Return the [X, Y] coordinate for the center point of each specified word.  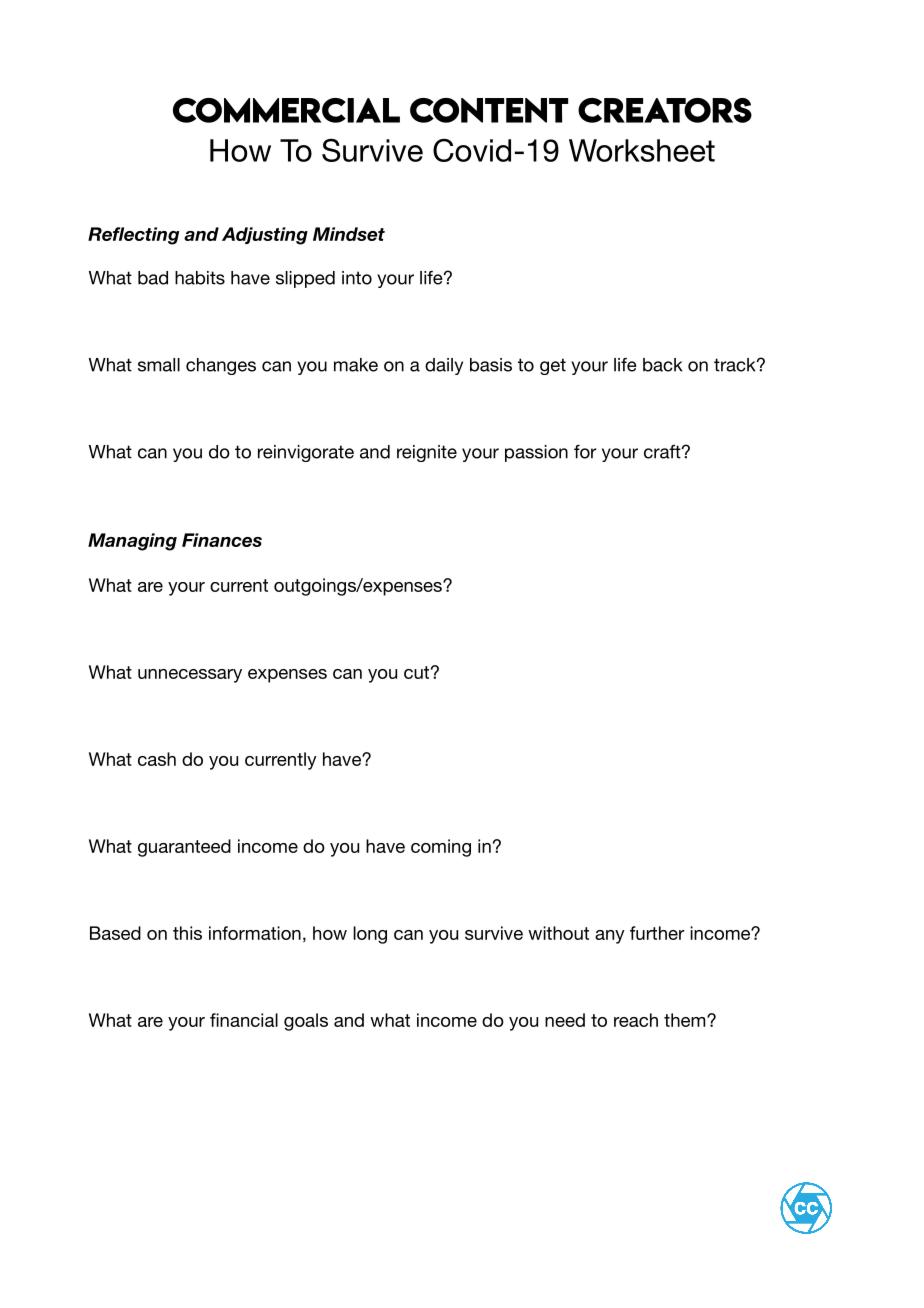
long [370, 935]
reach [636, 1020]
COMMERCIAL [286, 110]
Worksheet [642, 150]
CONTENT [489, 110]
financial [244, 1020]
